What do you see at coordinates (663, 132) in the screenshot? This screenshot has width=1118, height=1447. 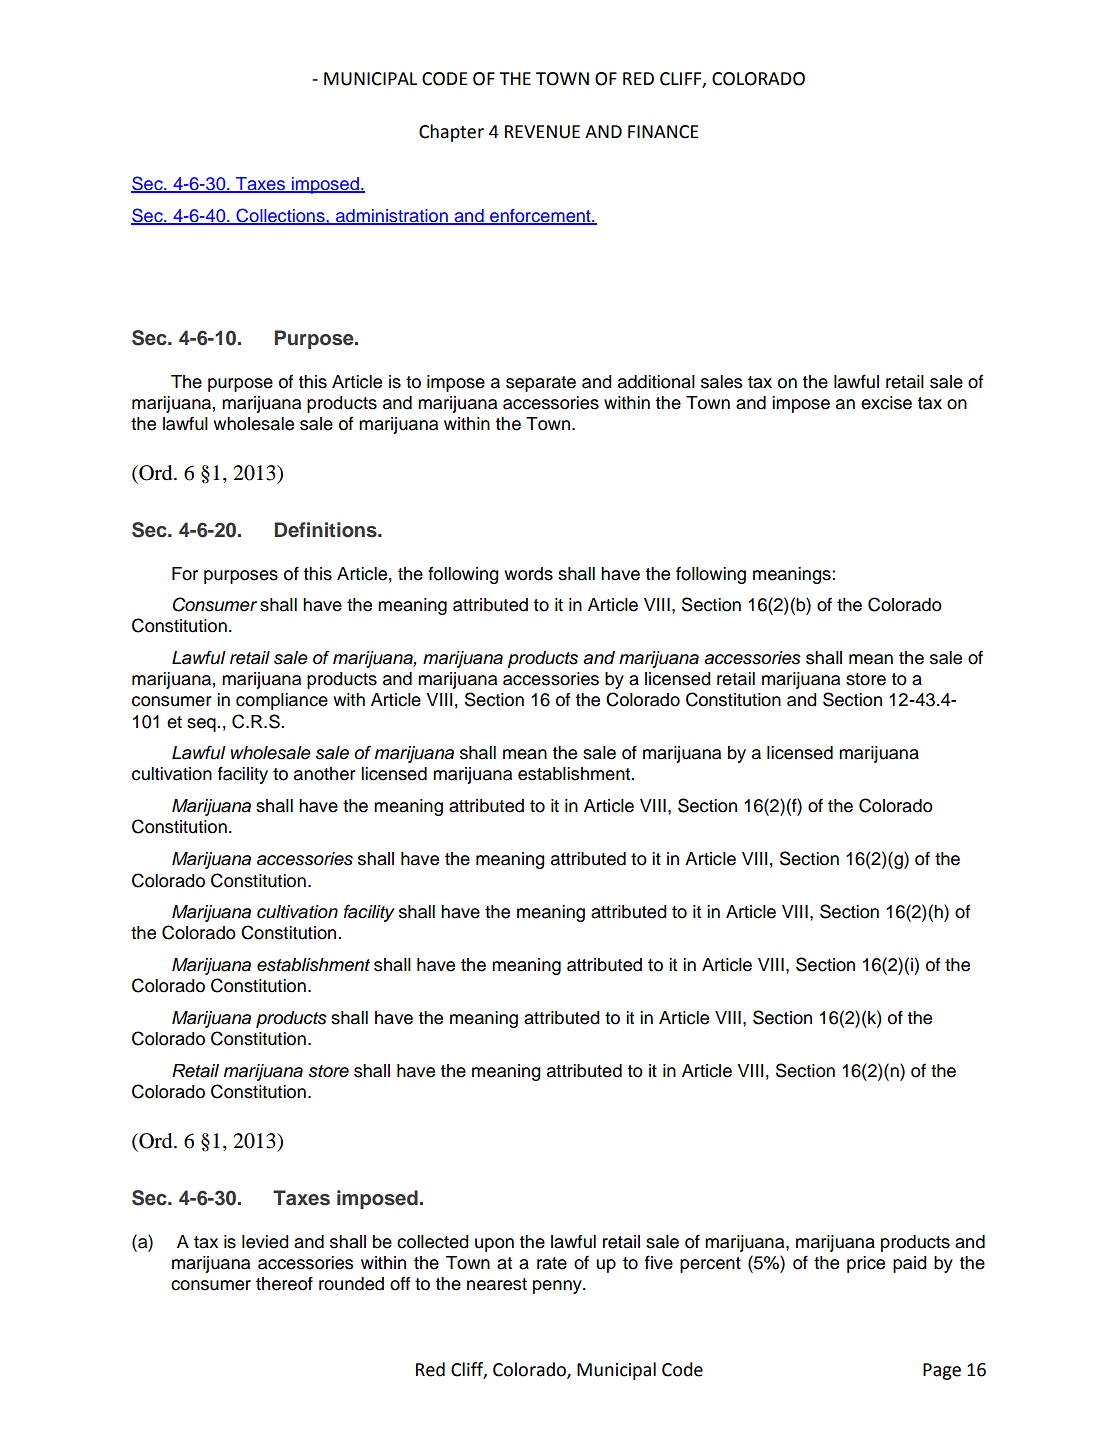 I see `FINANCE` at bounding box center [663, 132].
